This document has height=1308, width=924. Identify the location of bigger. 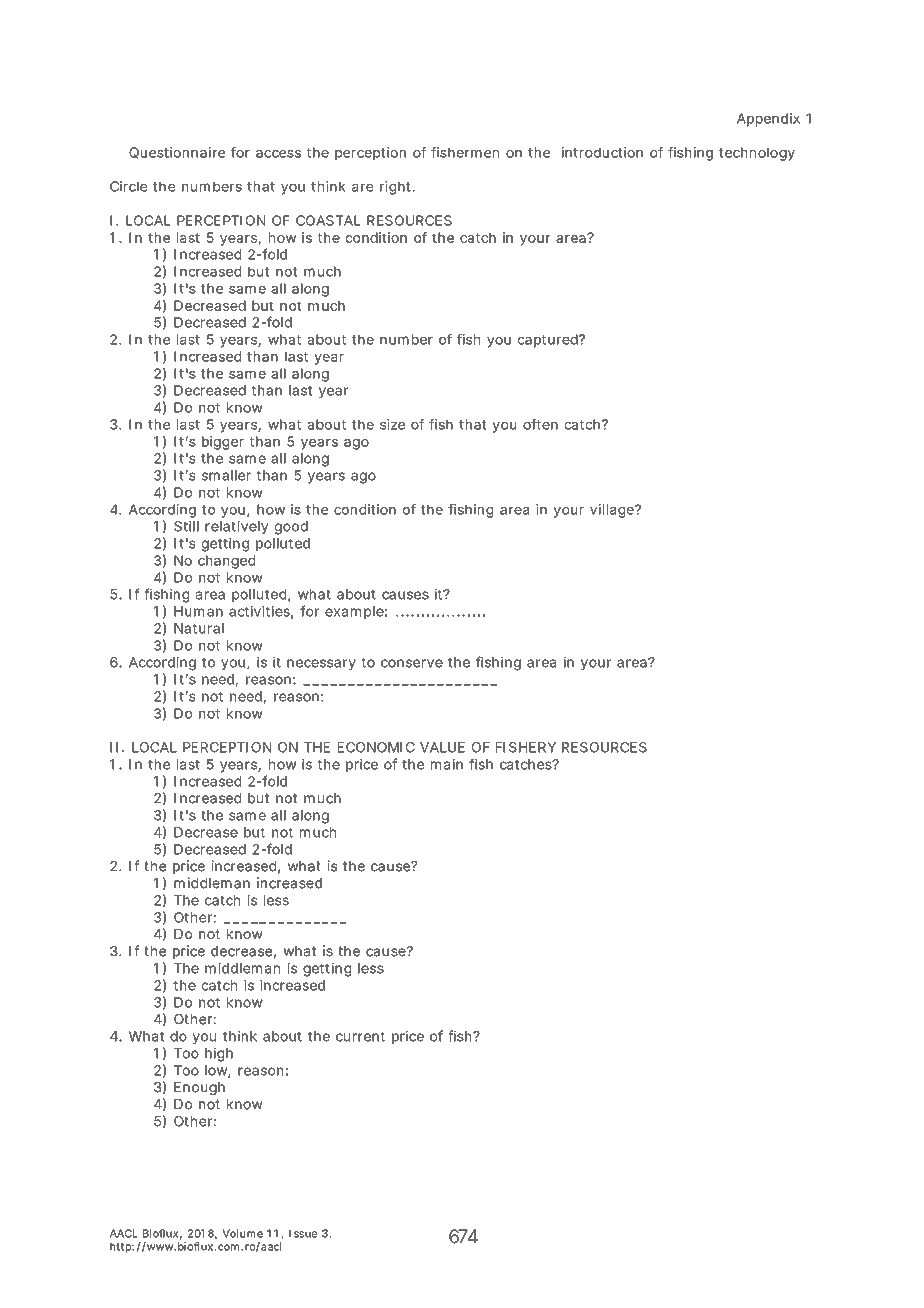
(223, 443).
